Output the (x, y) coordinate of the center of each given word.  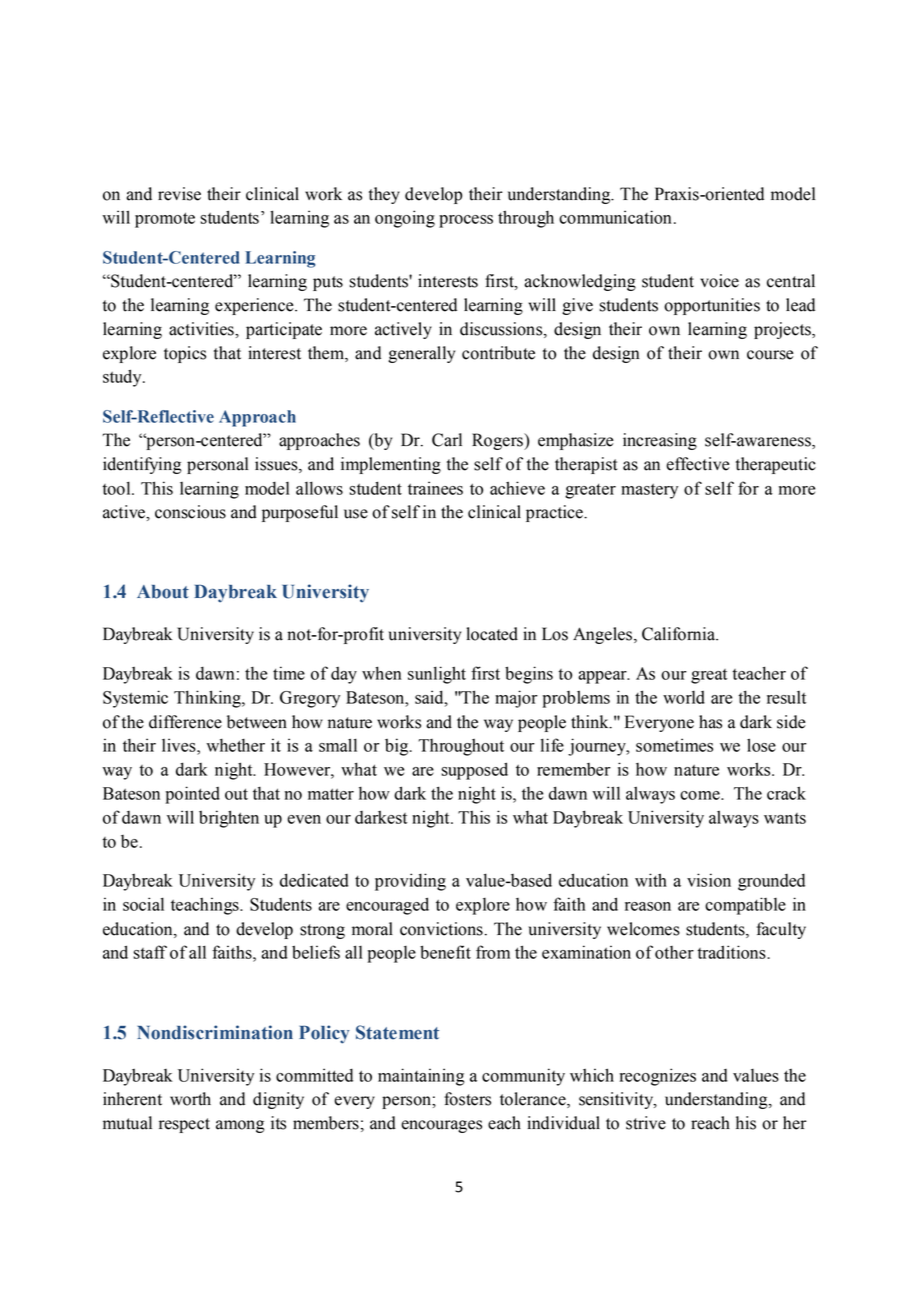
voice (719, 281)
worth (190, 1099)
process (466, 221)
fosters (467, 1099)
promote (165, 220)
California (680, 634)
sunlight (437, 675)
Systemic (135, 699)
